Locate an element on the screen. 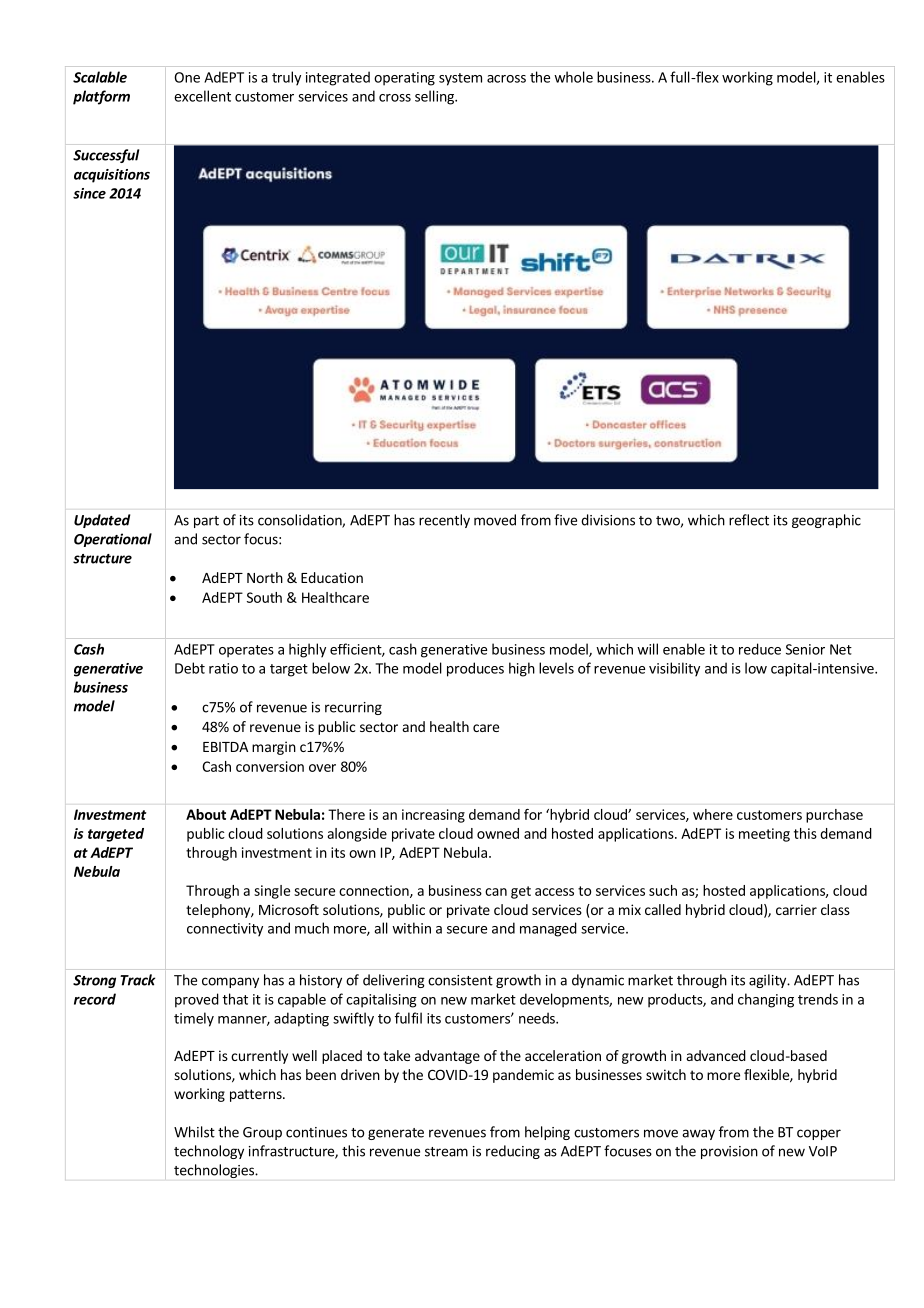  excellent is located at coordinates (202, 96).
